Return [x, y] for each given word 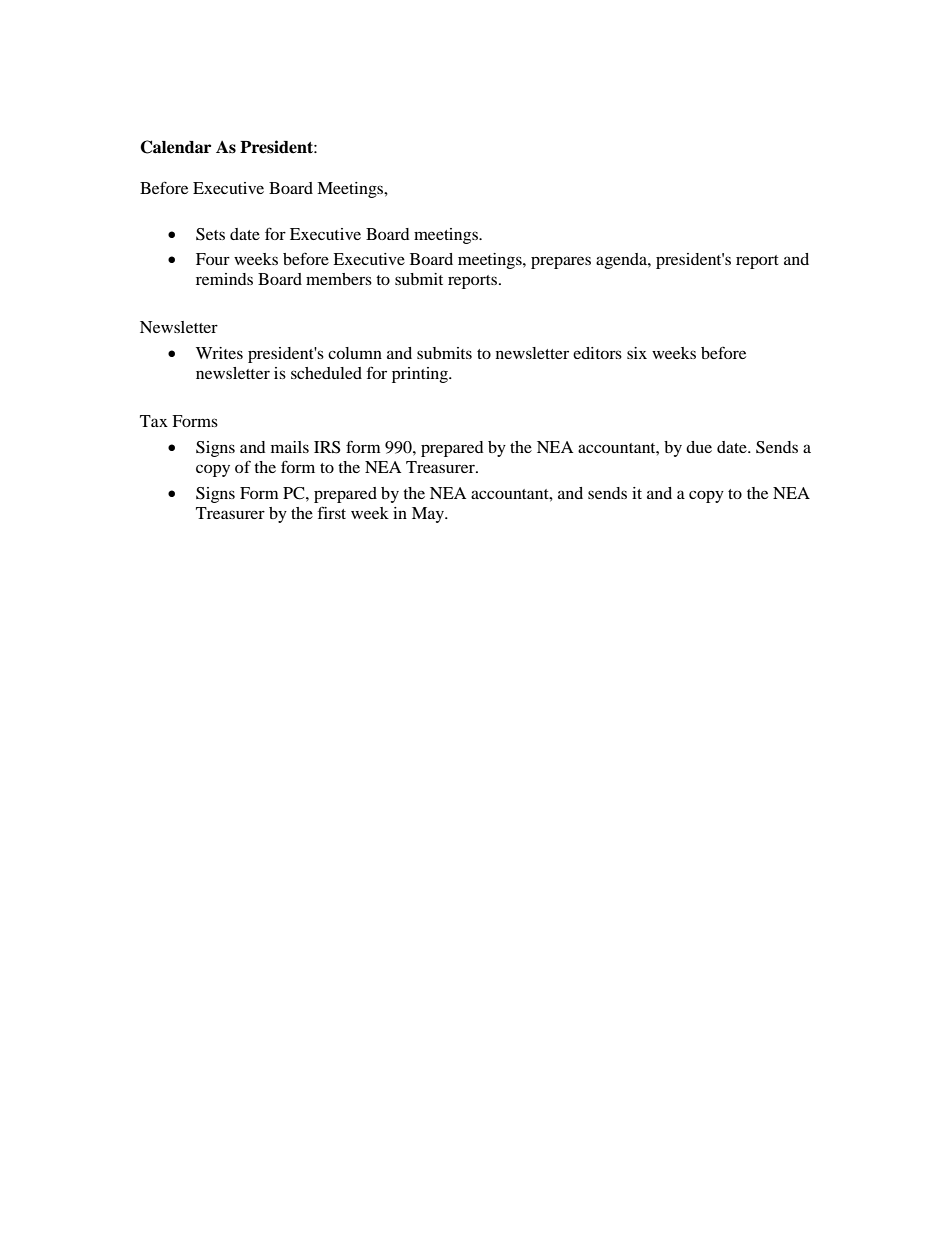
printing [421, 375]
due [699, 447]
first [332, 512]
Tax [154, 421]
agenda [622, 261]
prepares [561, 262]
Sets [210, 234]
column [355, 353]
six [637, 353]
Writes [219, 353]
